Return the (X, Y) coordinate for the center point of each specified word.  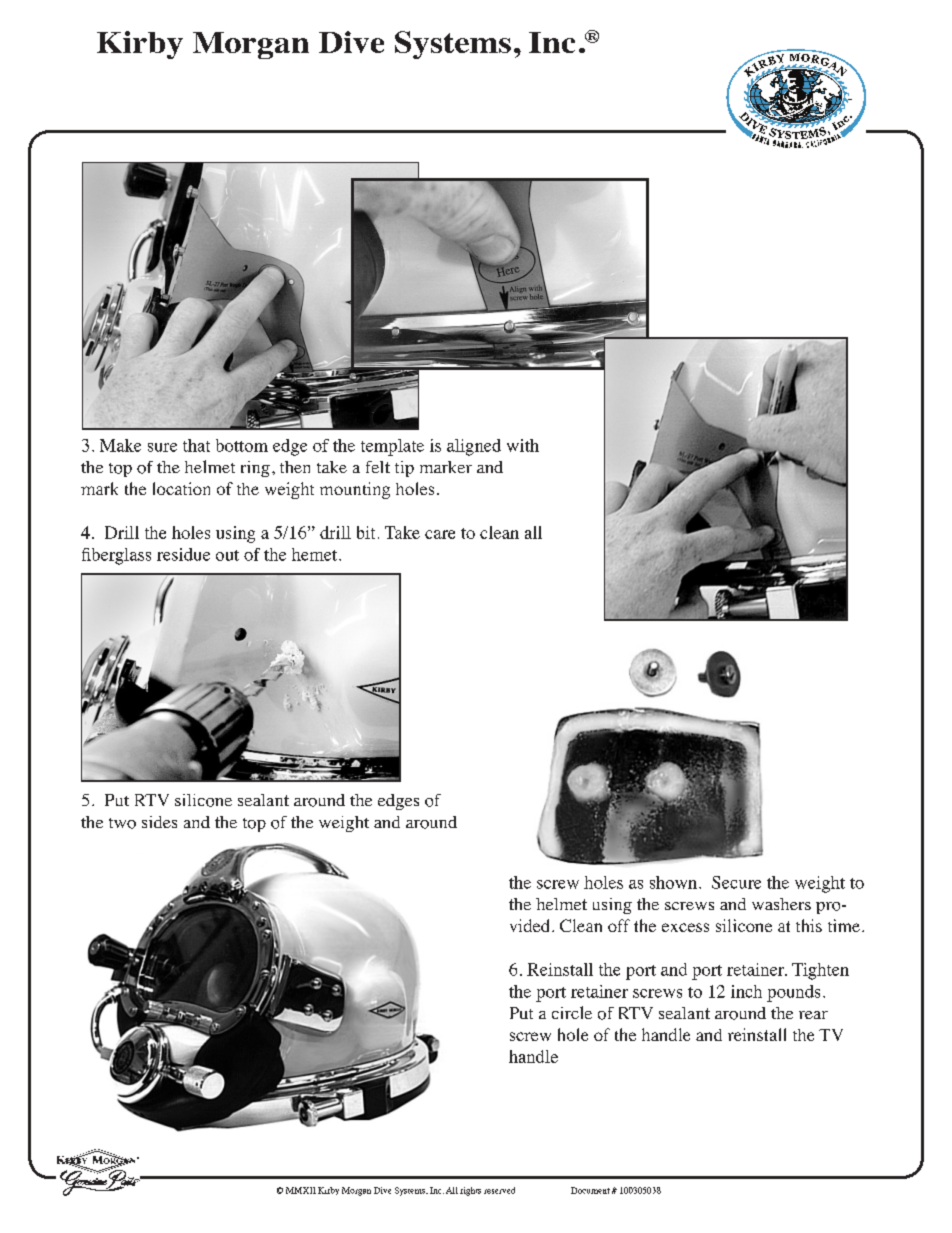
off (619, 925)
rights (470, 1191)
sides (159, 822)
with (523, 445)
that (196, 445)
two (122, 823)
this (809, 925)
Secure (736, 882)
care (440, 534)
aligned (474, 447)
